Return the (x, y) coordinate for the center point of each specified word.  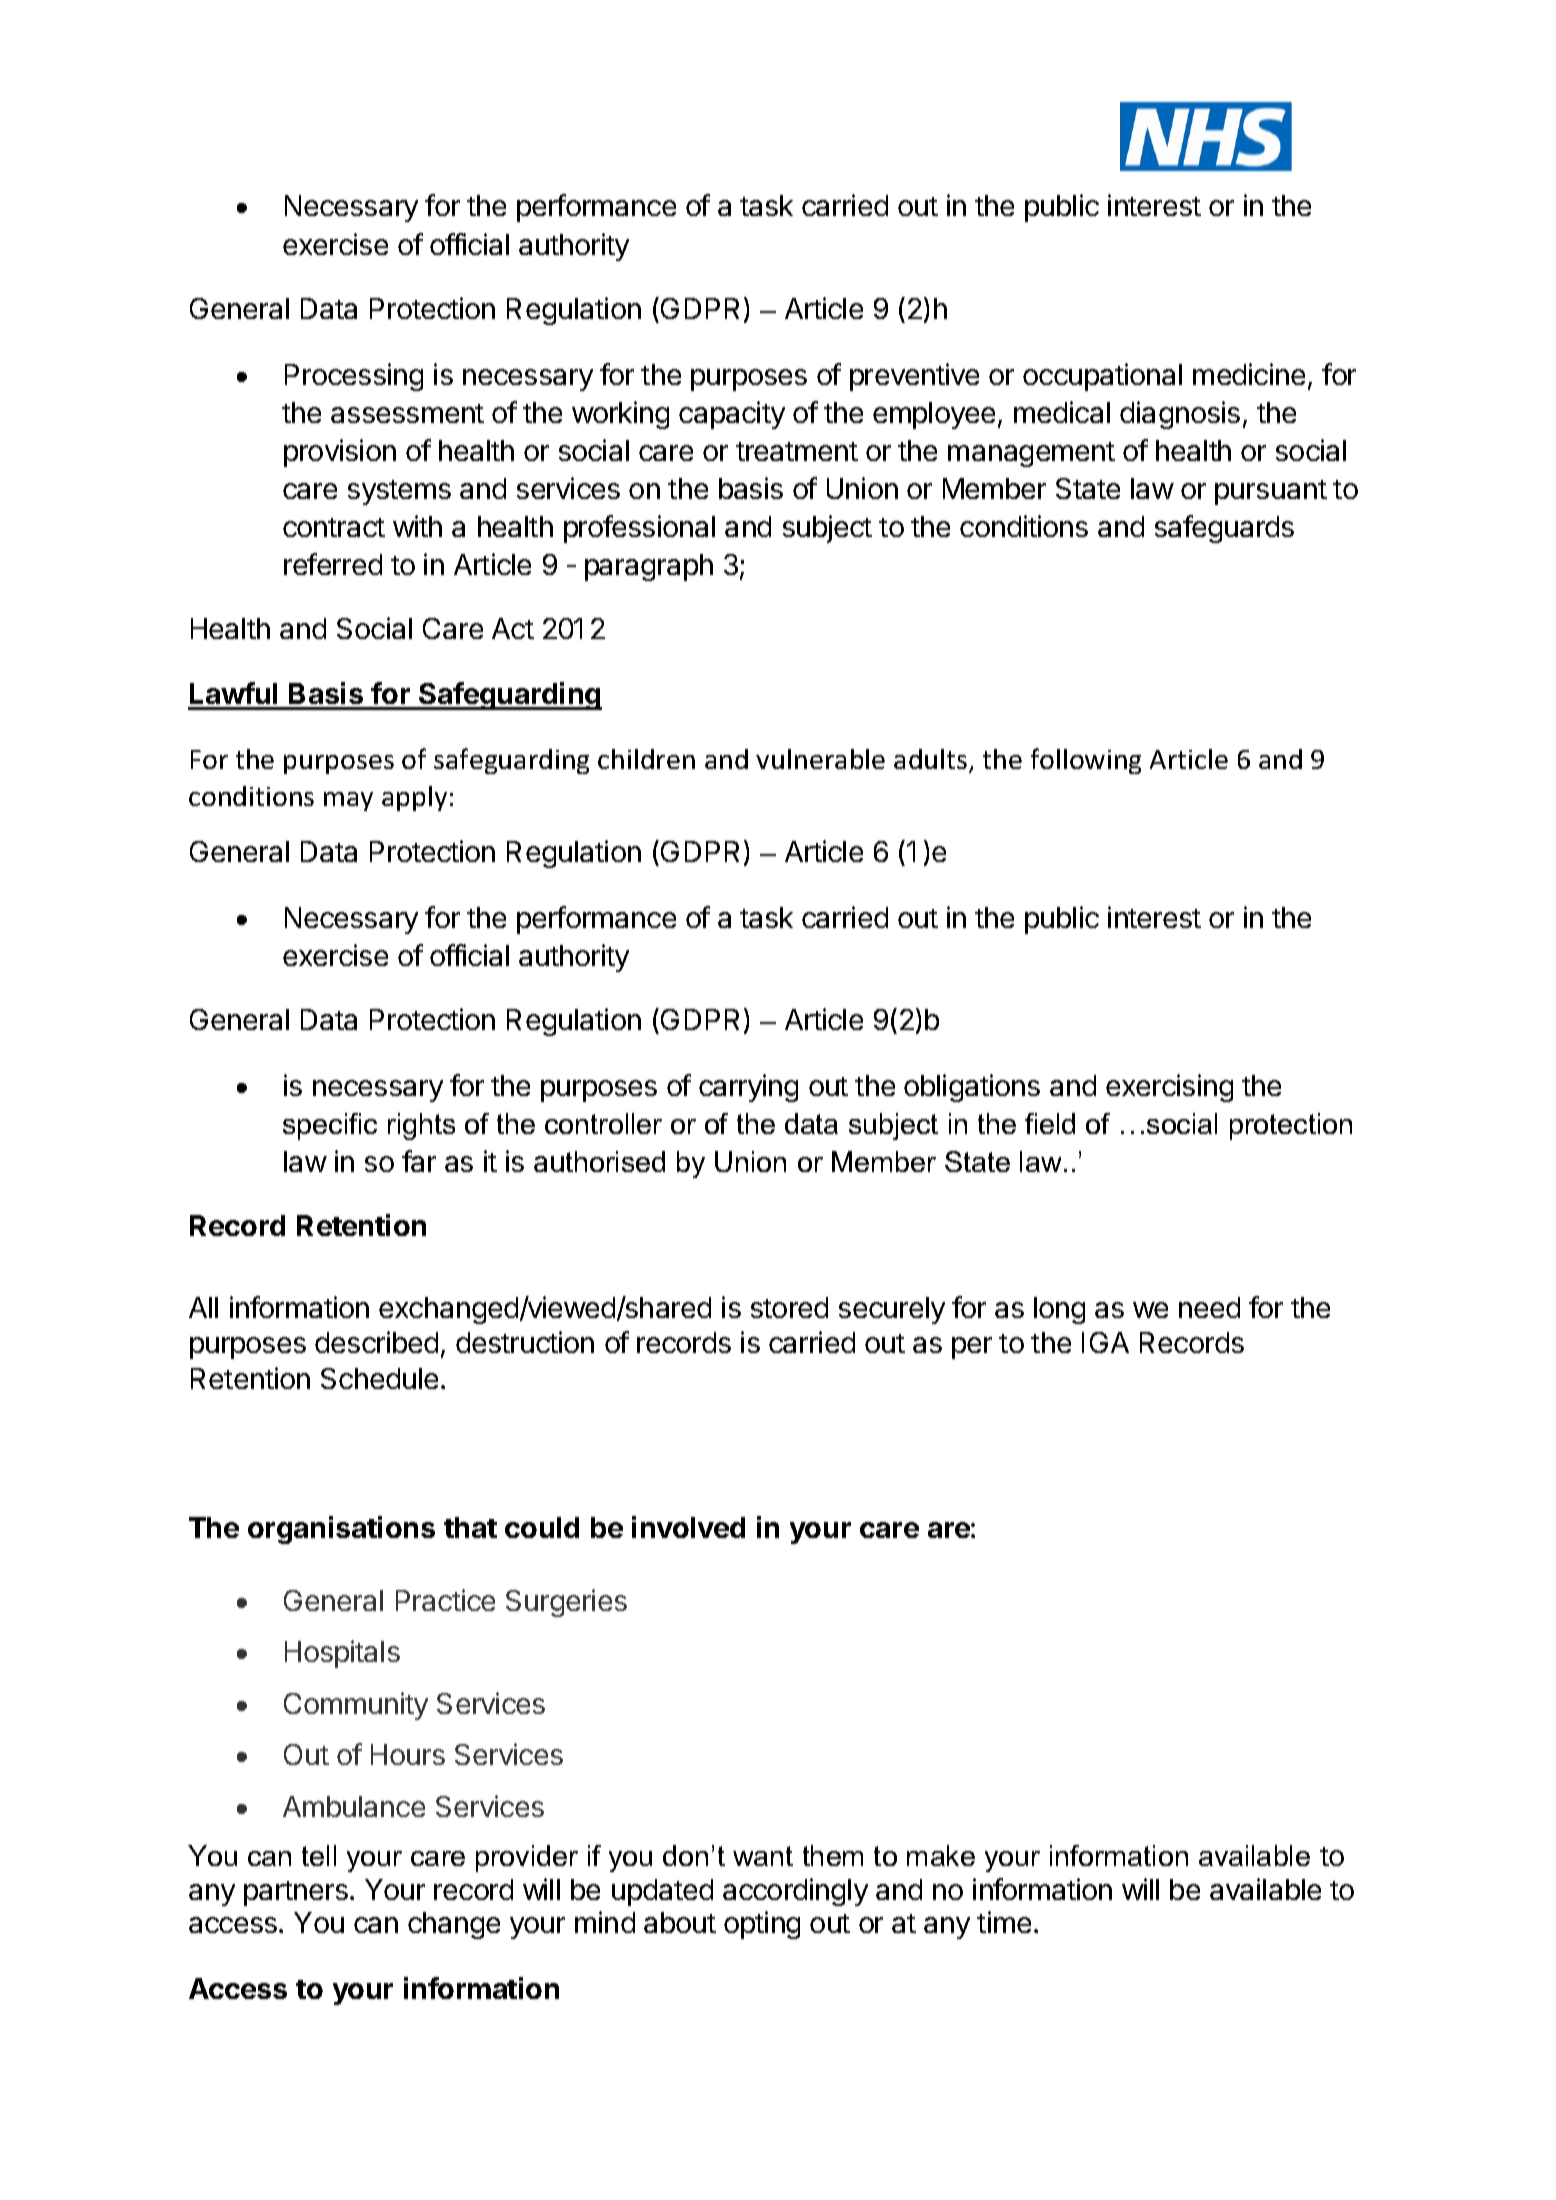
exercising (1169, 1088)
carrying (748, 1088)
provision (340, 453)
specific (330, 1126)
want (763, 1856)
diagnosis (1180, 415)
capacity (732, 415)
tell (319, 1855)
